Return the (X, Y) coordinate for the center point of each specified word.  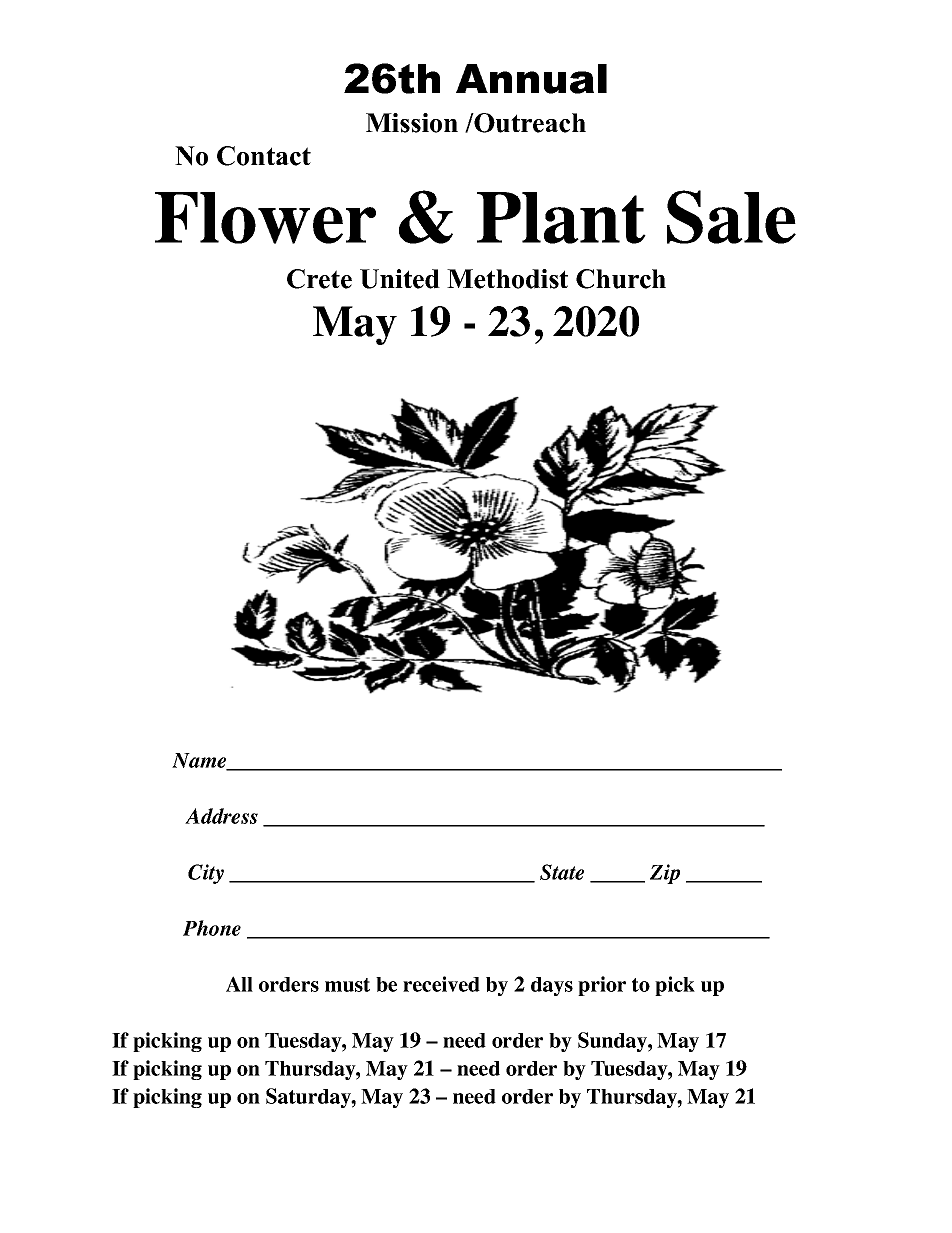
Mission (412, 123)
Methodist (507, 279)
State (562, 872)
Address (221, 816)
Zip (665, 874)
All (239, 984)
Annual (531, 79)
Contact (264, 156)
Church (621, 279)
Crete (319, 279)
